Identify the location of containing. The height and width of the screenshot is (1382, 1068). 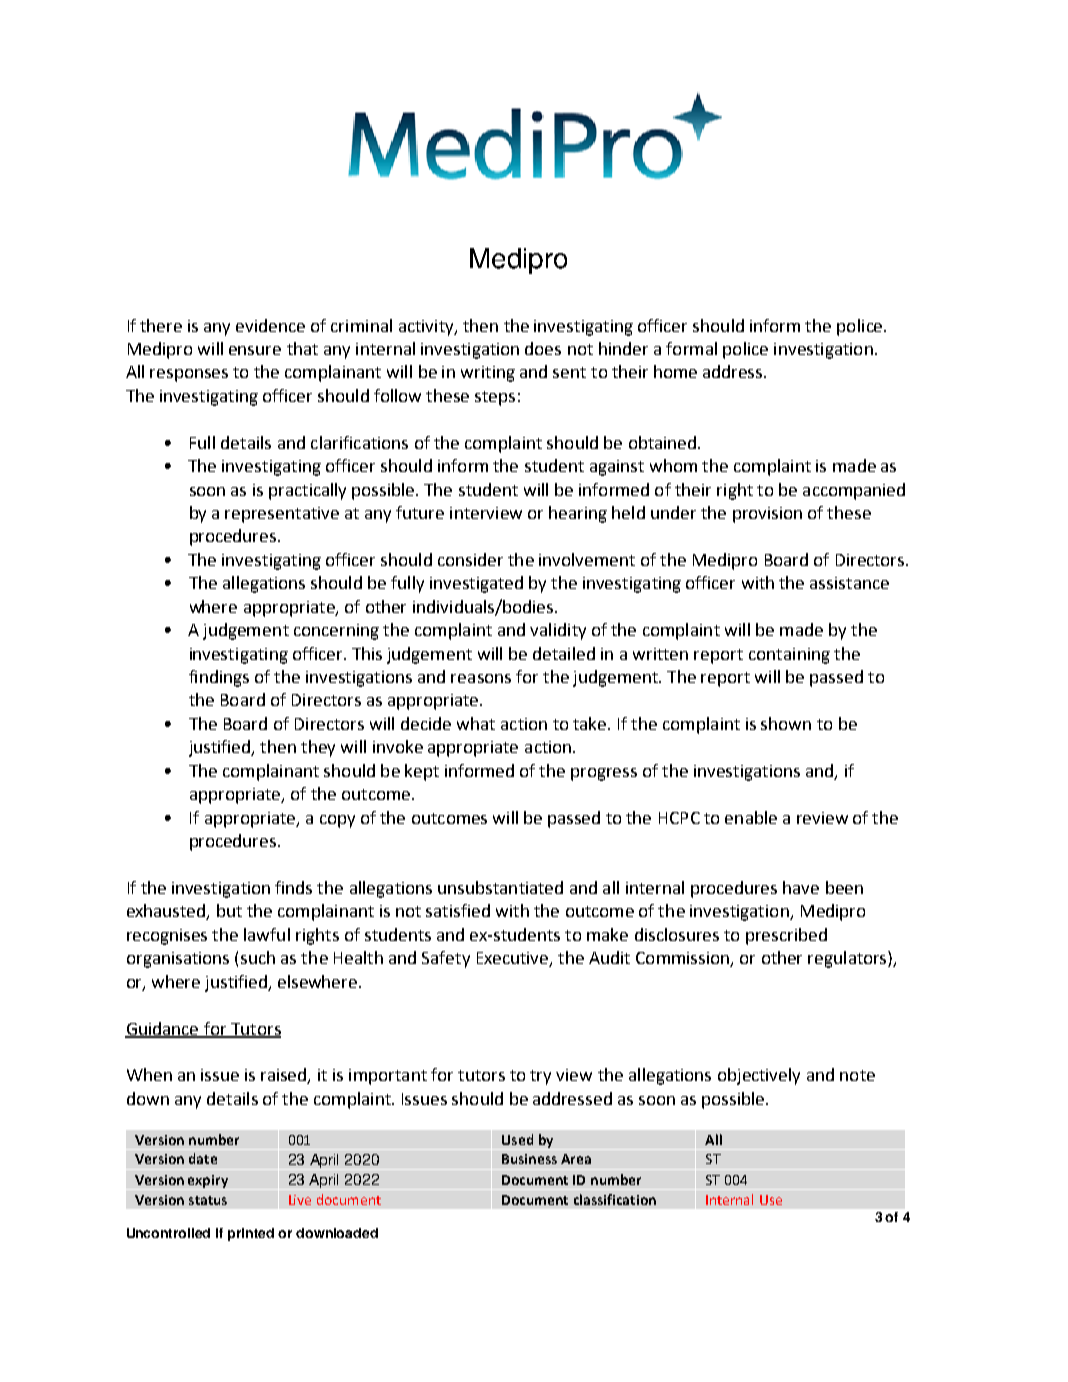
(789, 656).
